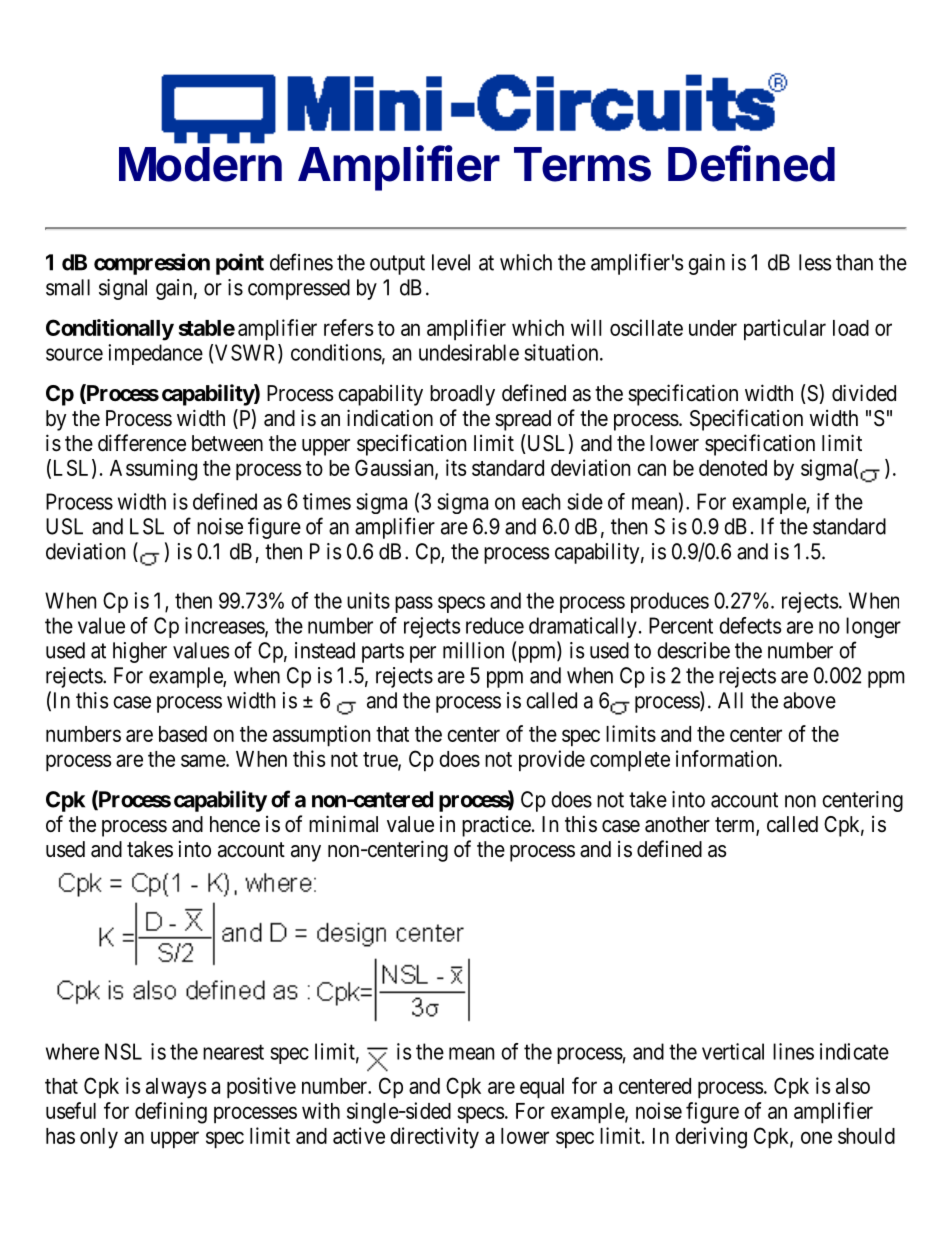 The width and height of the document is (952, 1233). Describe the element at coordinates (728, 758) in the document. I see `information` at that location.
